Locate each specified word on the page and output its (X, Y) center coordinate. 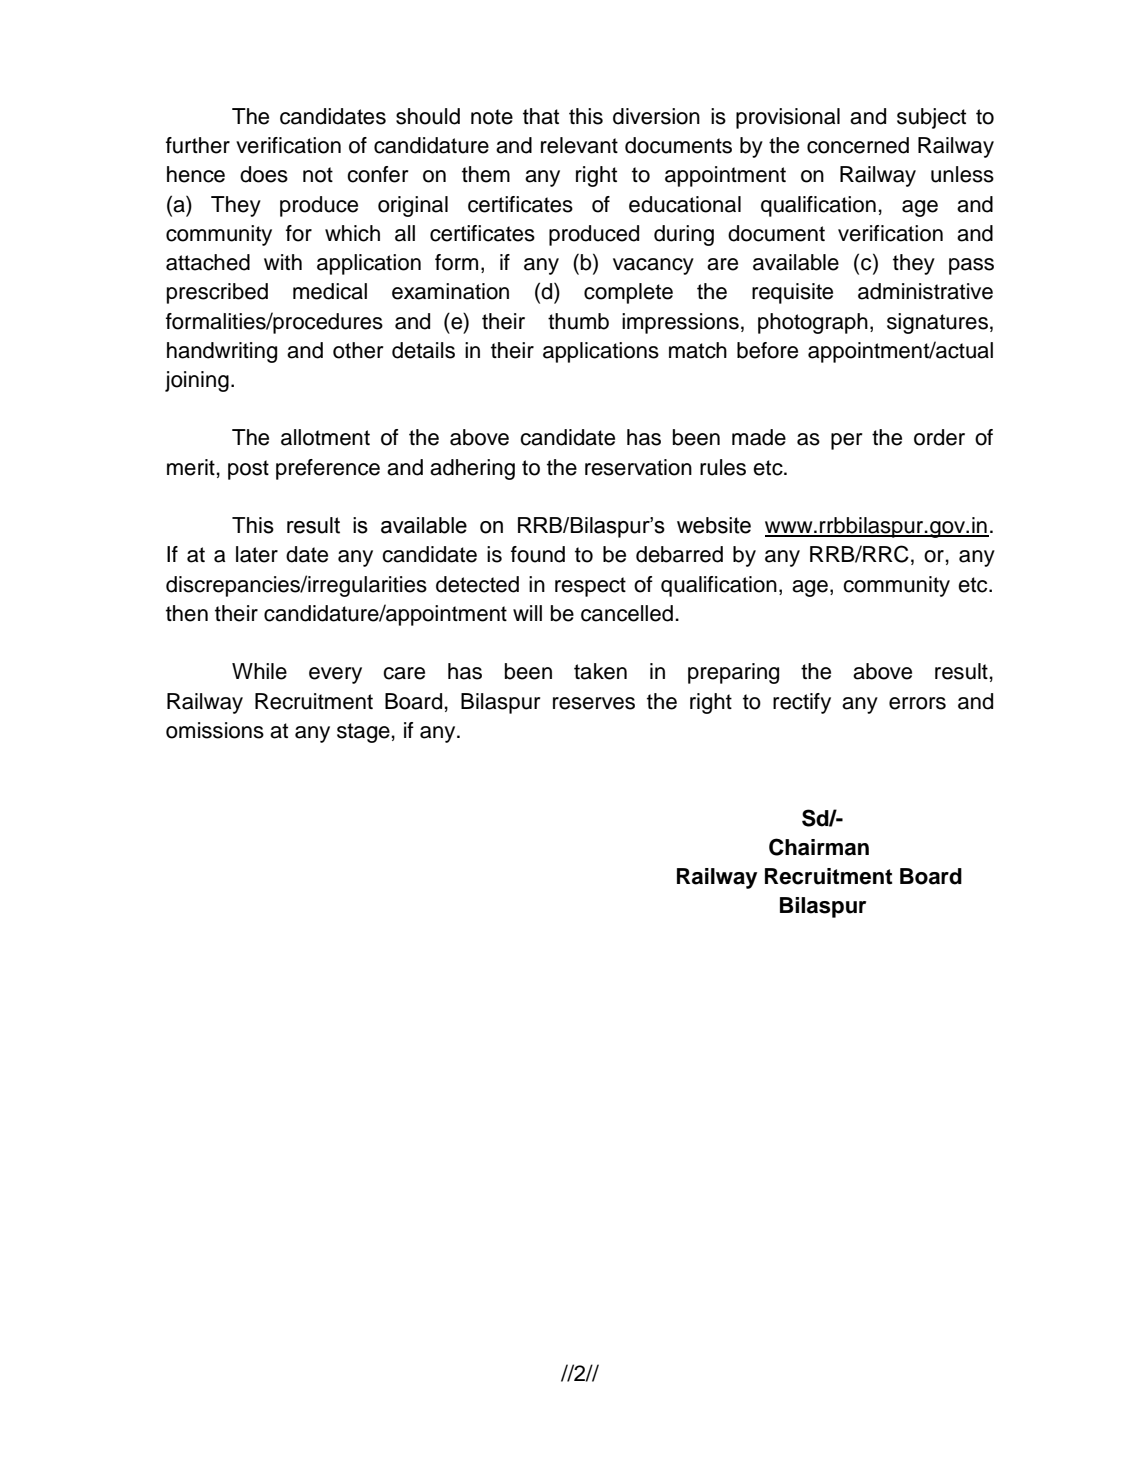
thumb (578, 321)
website (714, 525)
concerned (858, 145)
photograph (813, 323)
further (198, 145)
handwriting (222, 352)
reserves (594, 703)
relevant (579, 145)
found (538, 554)
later (257, 554)
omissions (215, 730)
